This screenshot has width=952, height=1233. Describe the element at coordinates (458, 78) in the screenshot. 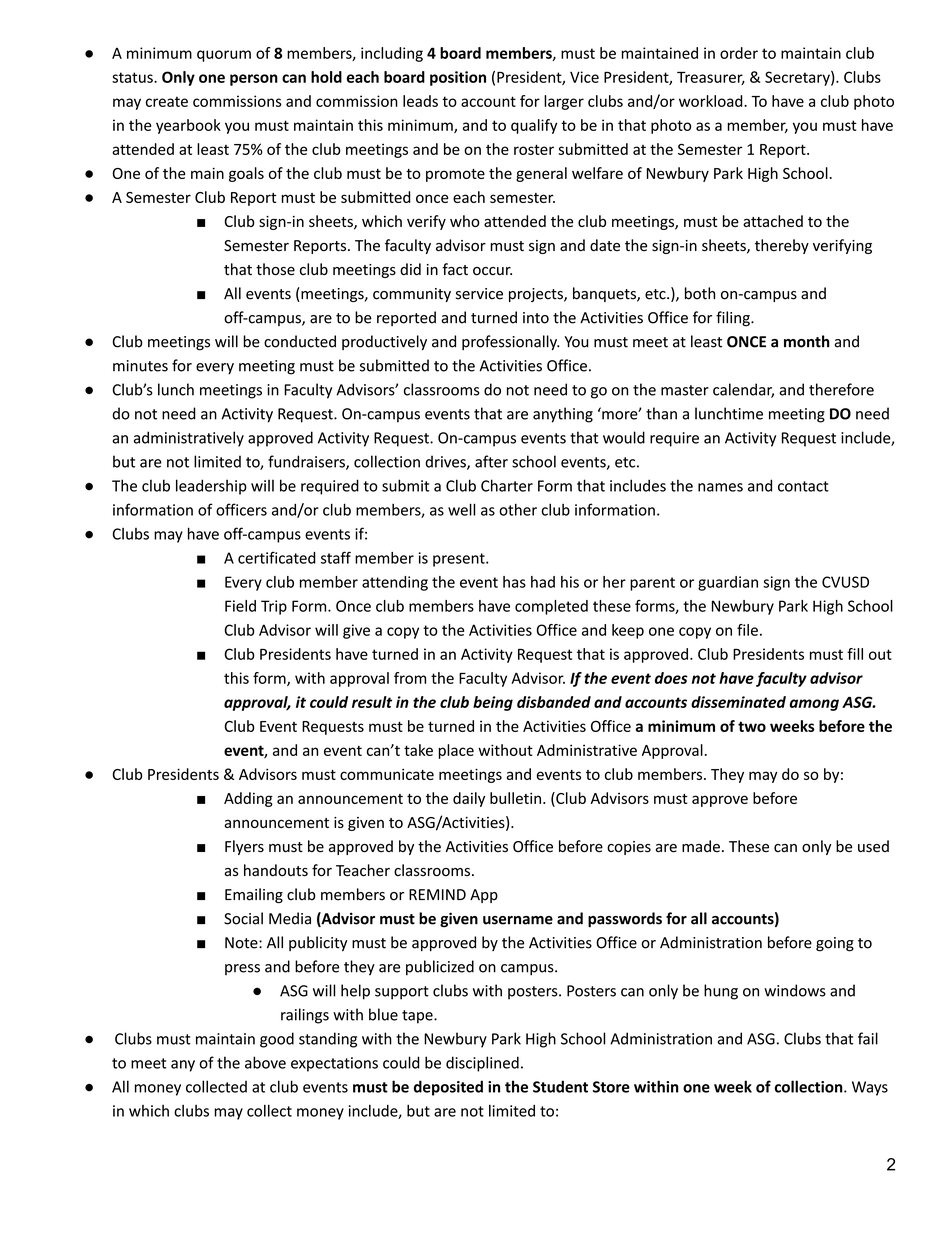

I see `position` at that location.
